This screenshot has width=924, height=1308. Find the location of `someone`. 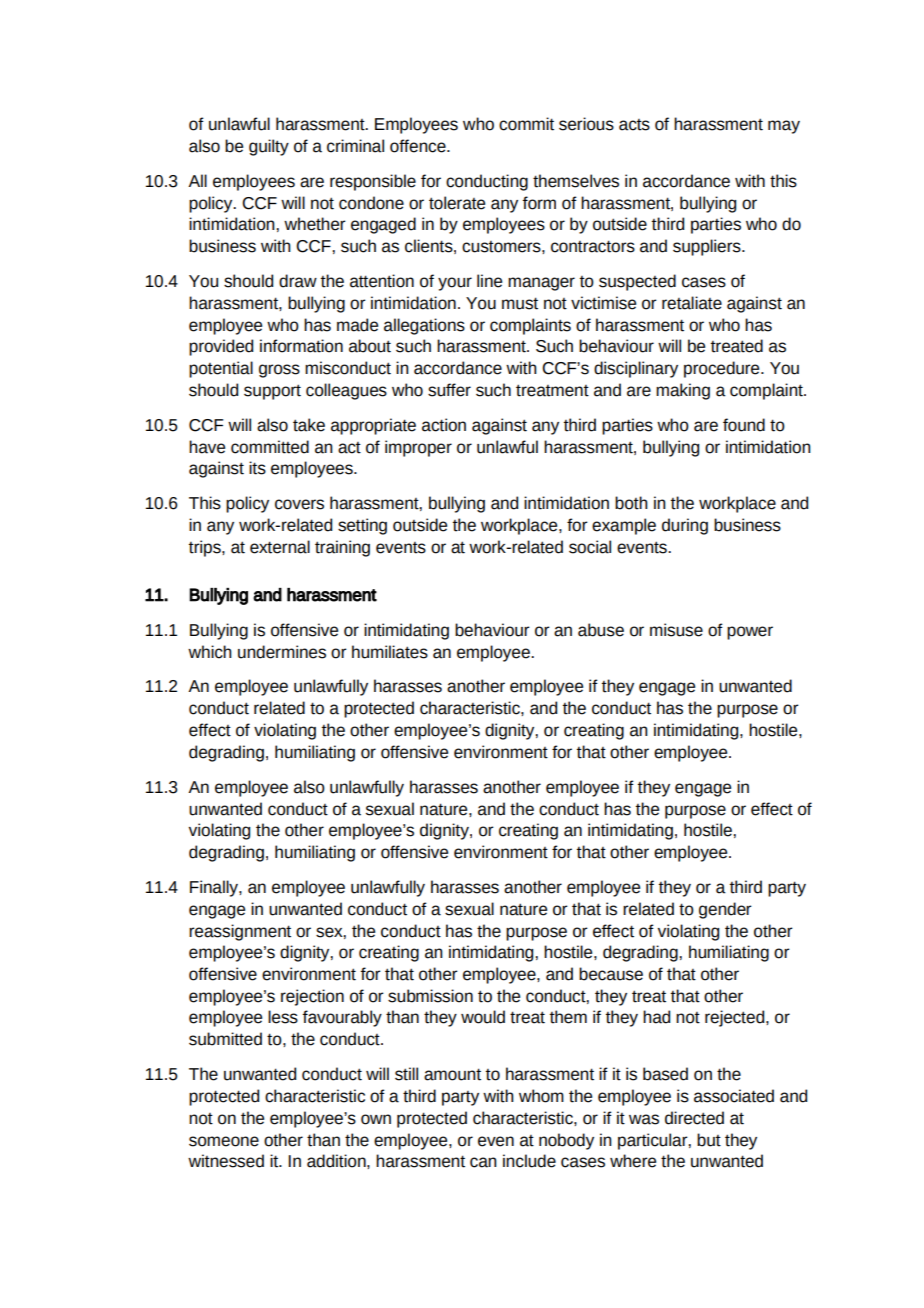

someone is located at coordinates (224, 1141).
